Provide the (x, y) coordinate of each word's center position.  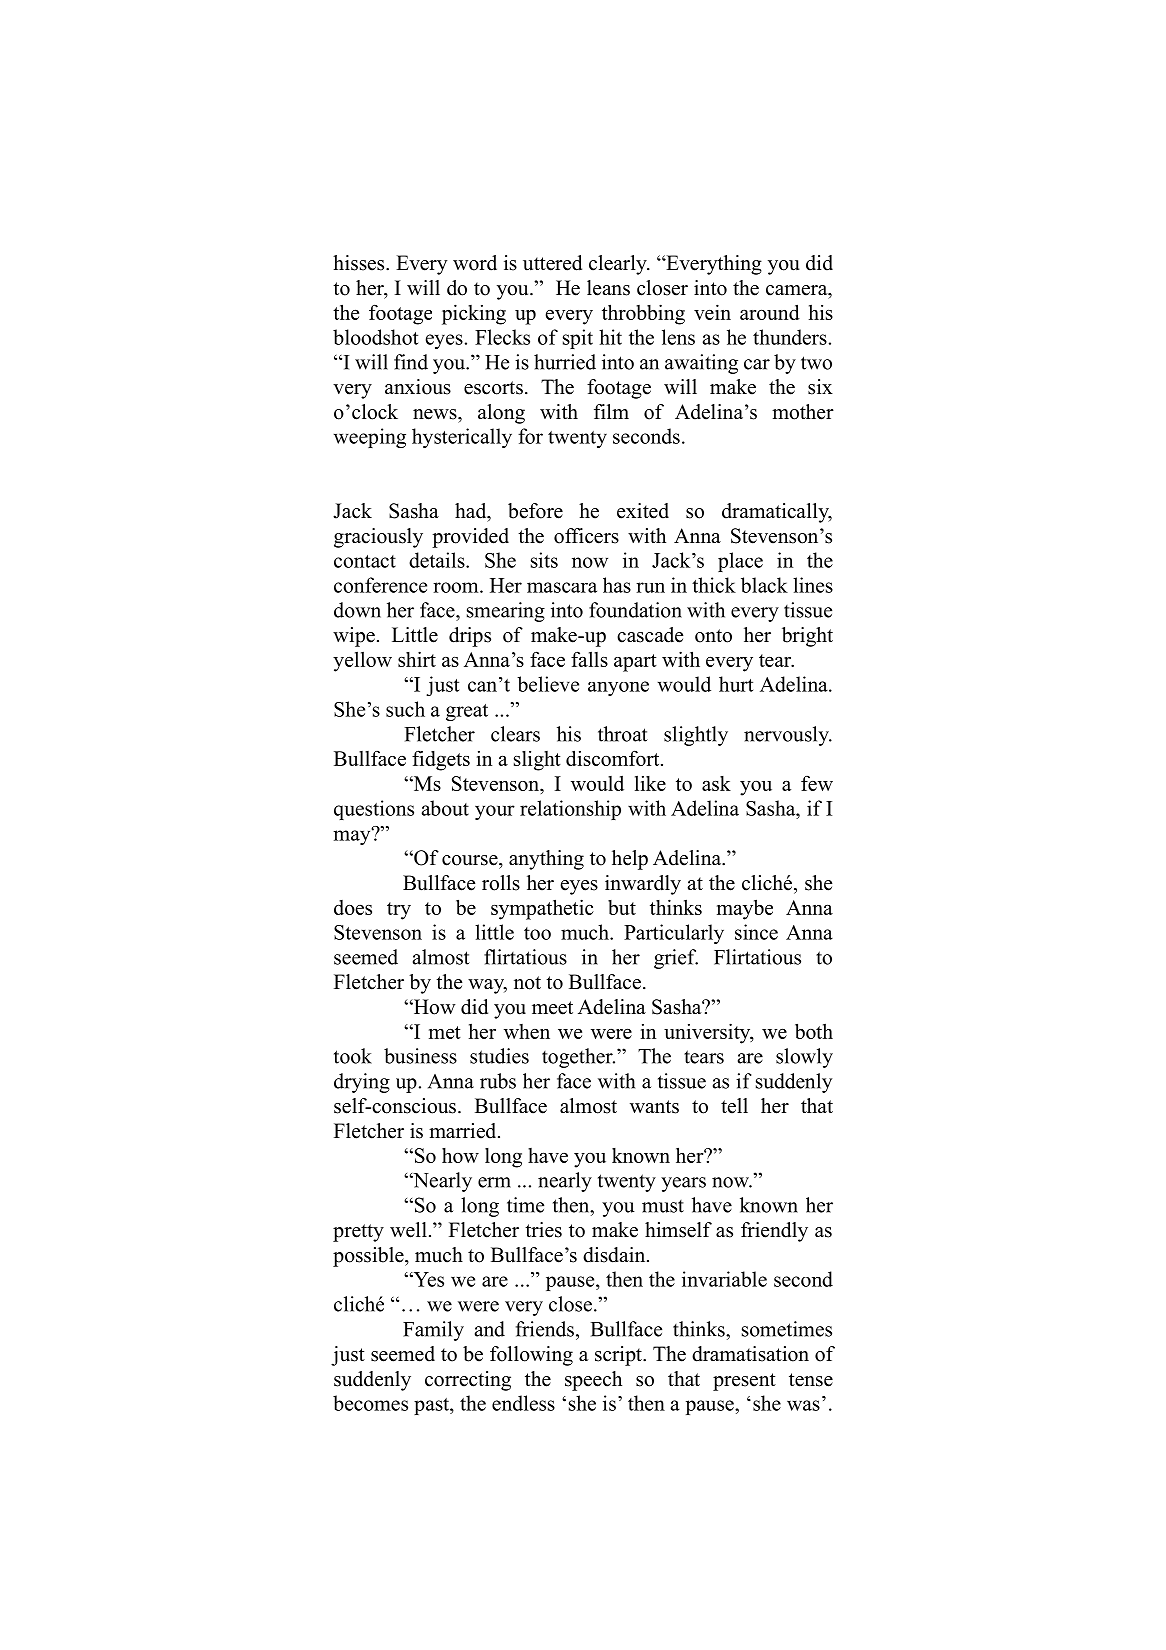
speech (593, 1381)
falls (589, 659)
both (814, 1031)
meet (552, 1008)
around (770, 312)
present (744, 1382)
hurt (736, 684)
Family (433, 1331)
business (420, 1056)
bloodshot (375, 337)
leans (608, 288)
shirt (417, 659)
